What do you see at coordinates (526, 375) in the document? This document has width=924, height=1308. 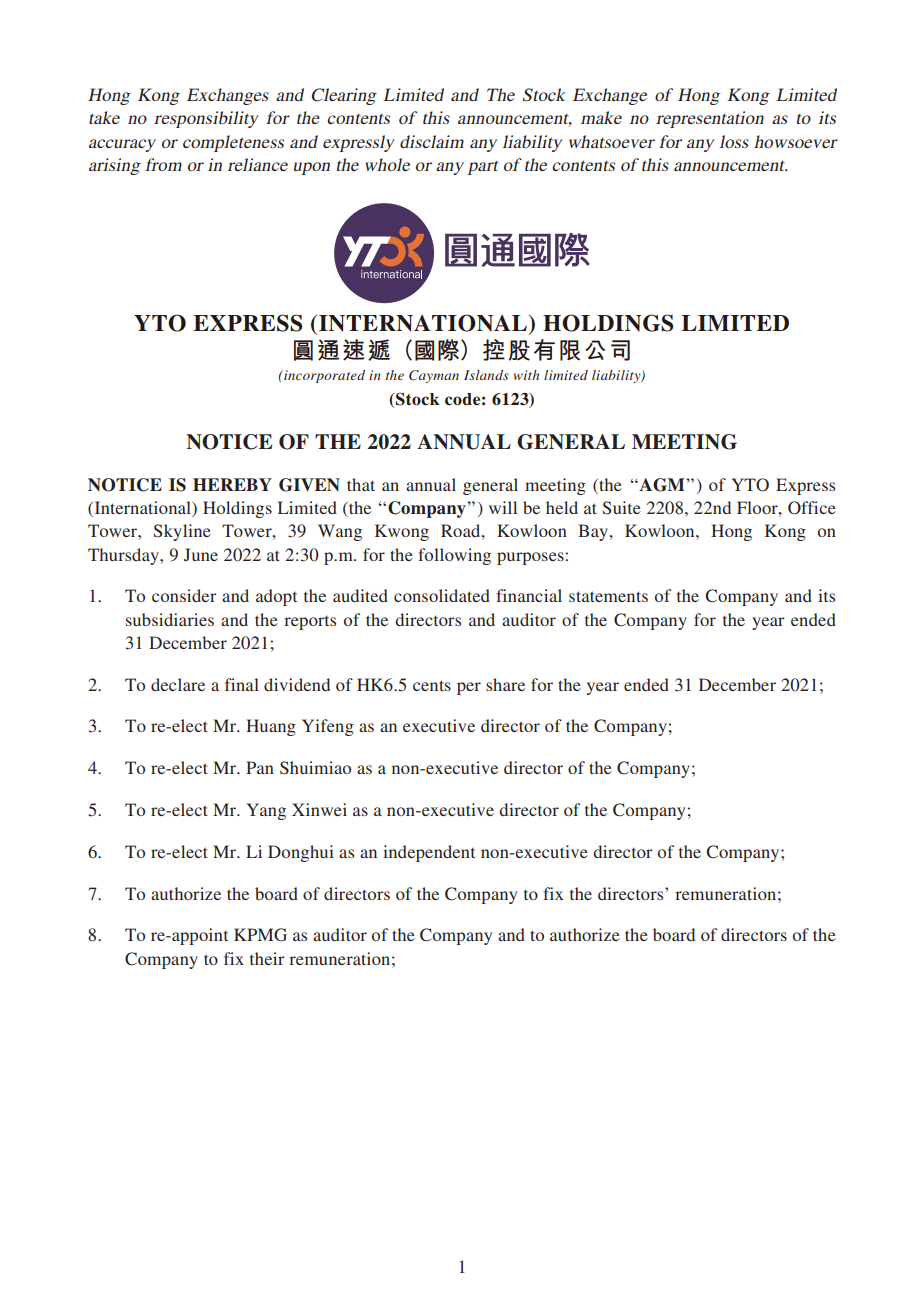 I see `with` at bounding box center [526, 375].
